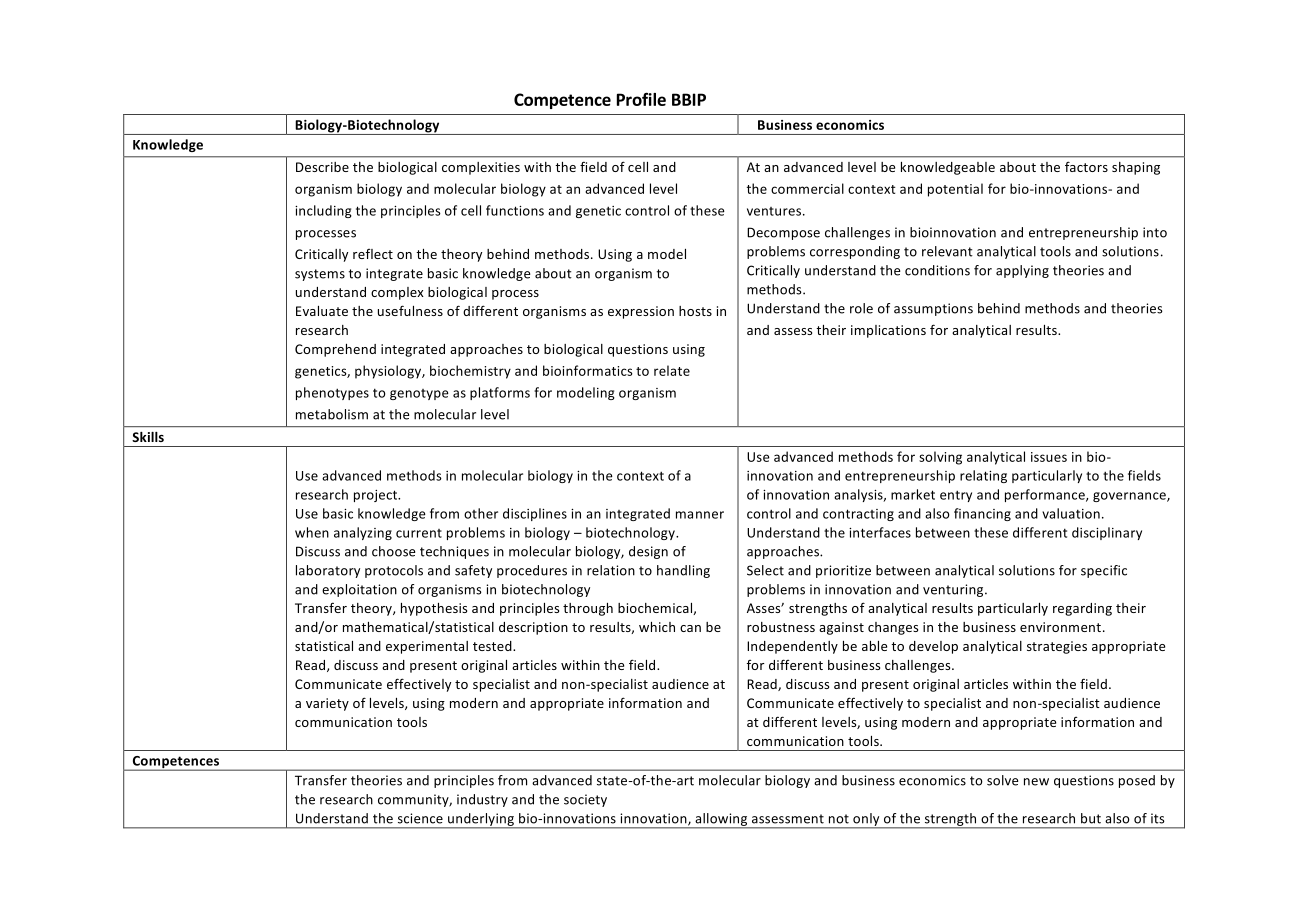  What do you see at coordinates (148, 437) in the image?
I see `Skills` at bounding box center [148, 437].
